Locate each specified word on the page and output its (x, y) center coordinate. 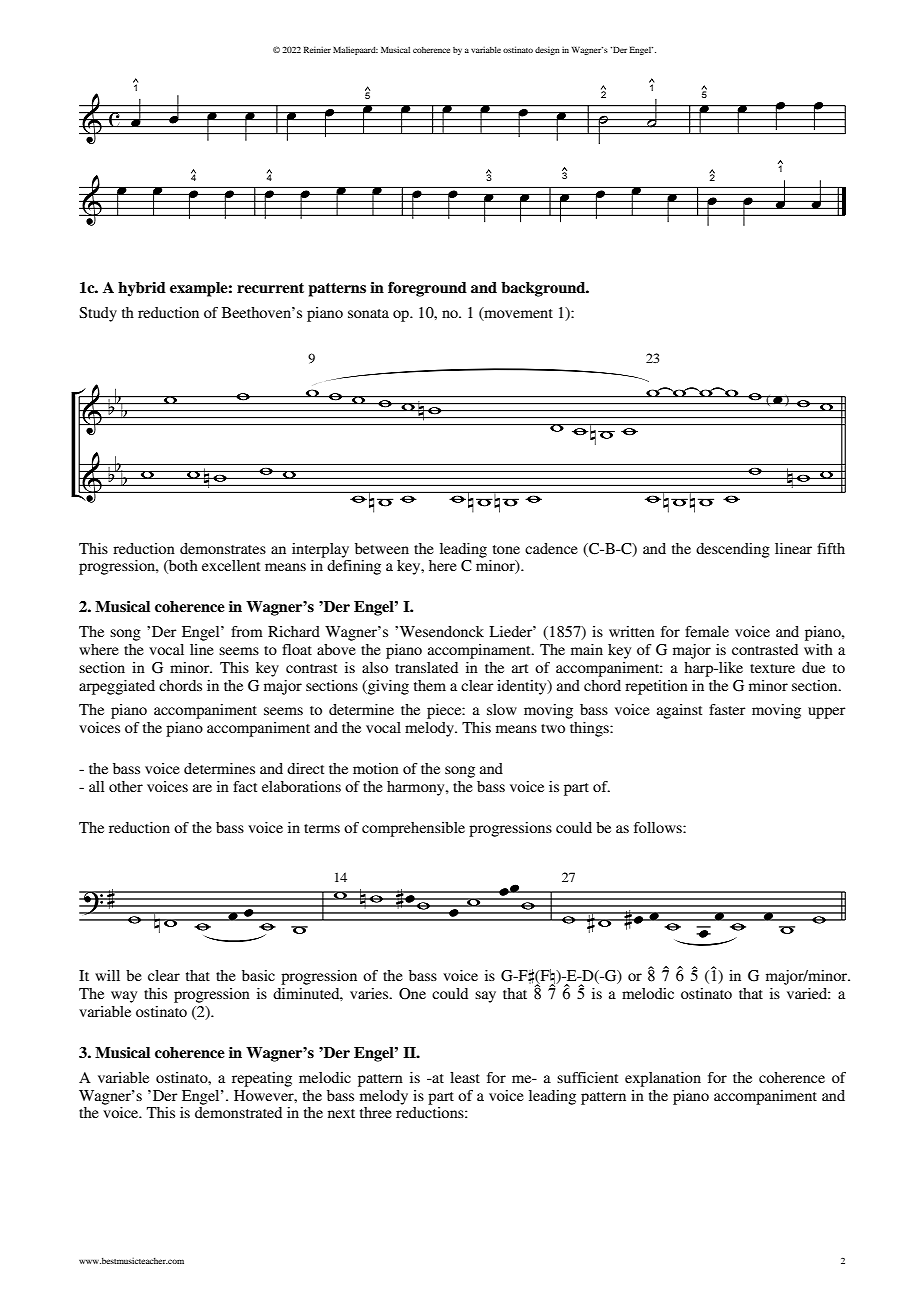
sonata (368, 313)
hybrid (142, 289)
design (547, 51)
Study (98, 314)
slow (502, 709)
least (465, 1077)
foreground (427, 289)
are (202, 788)
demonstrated (238, 1112)
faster (727, 709)
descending (733, 550)
